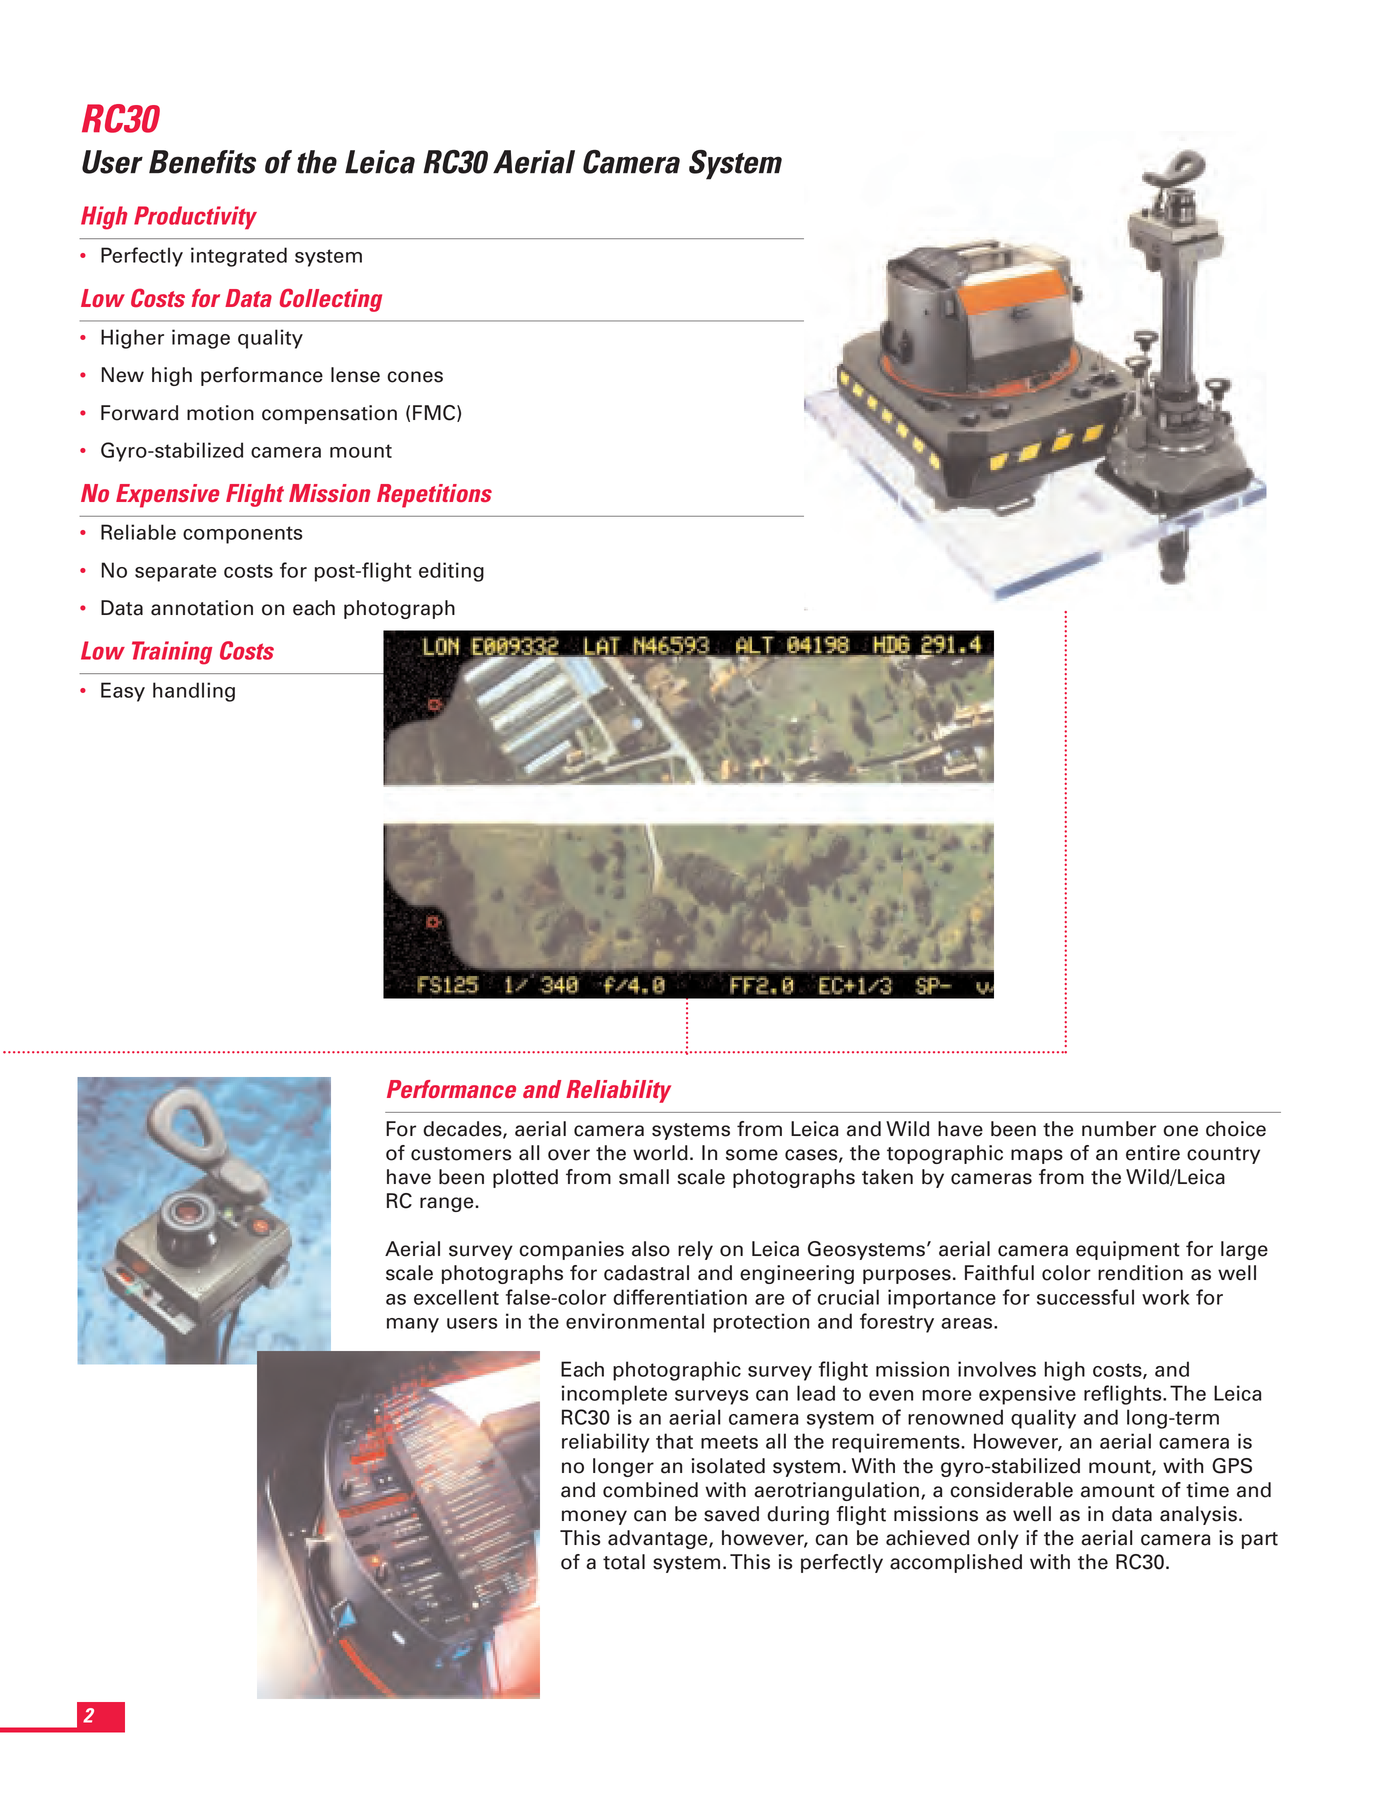 Image resolution: width=1389 pixels, height=1798 pixels. What do you see at coordinates (194, 692) in the screenshot?
I see `handling` at bounding box center [194, 692].
